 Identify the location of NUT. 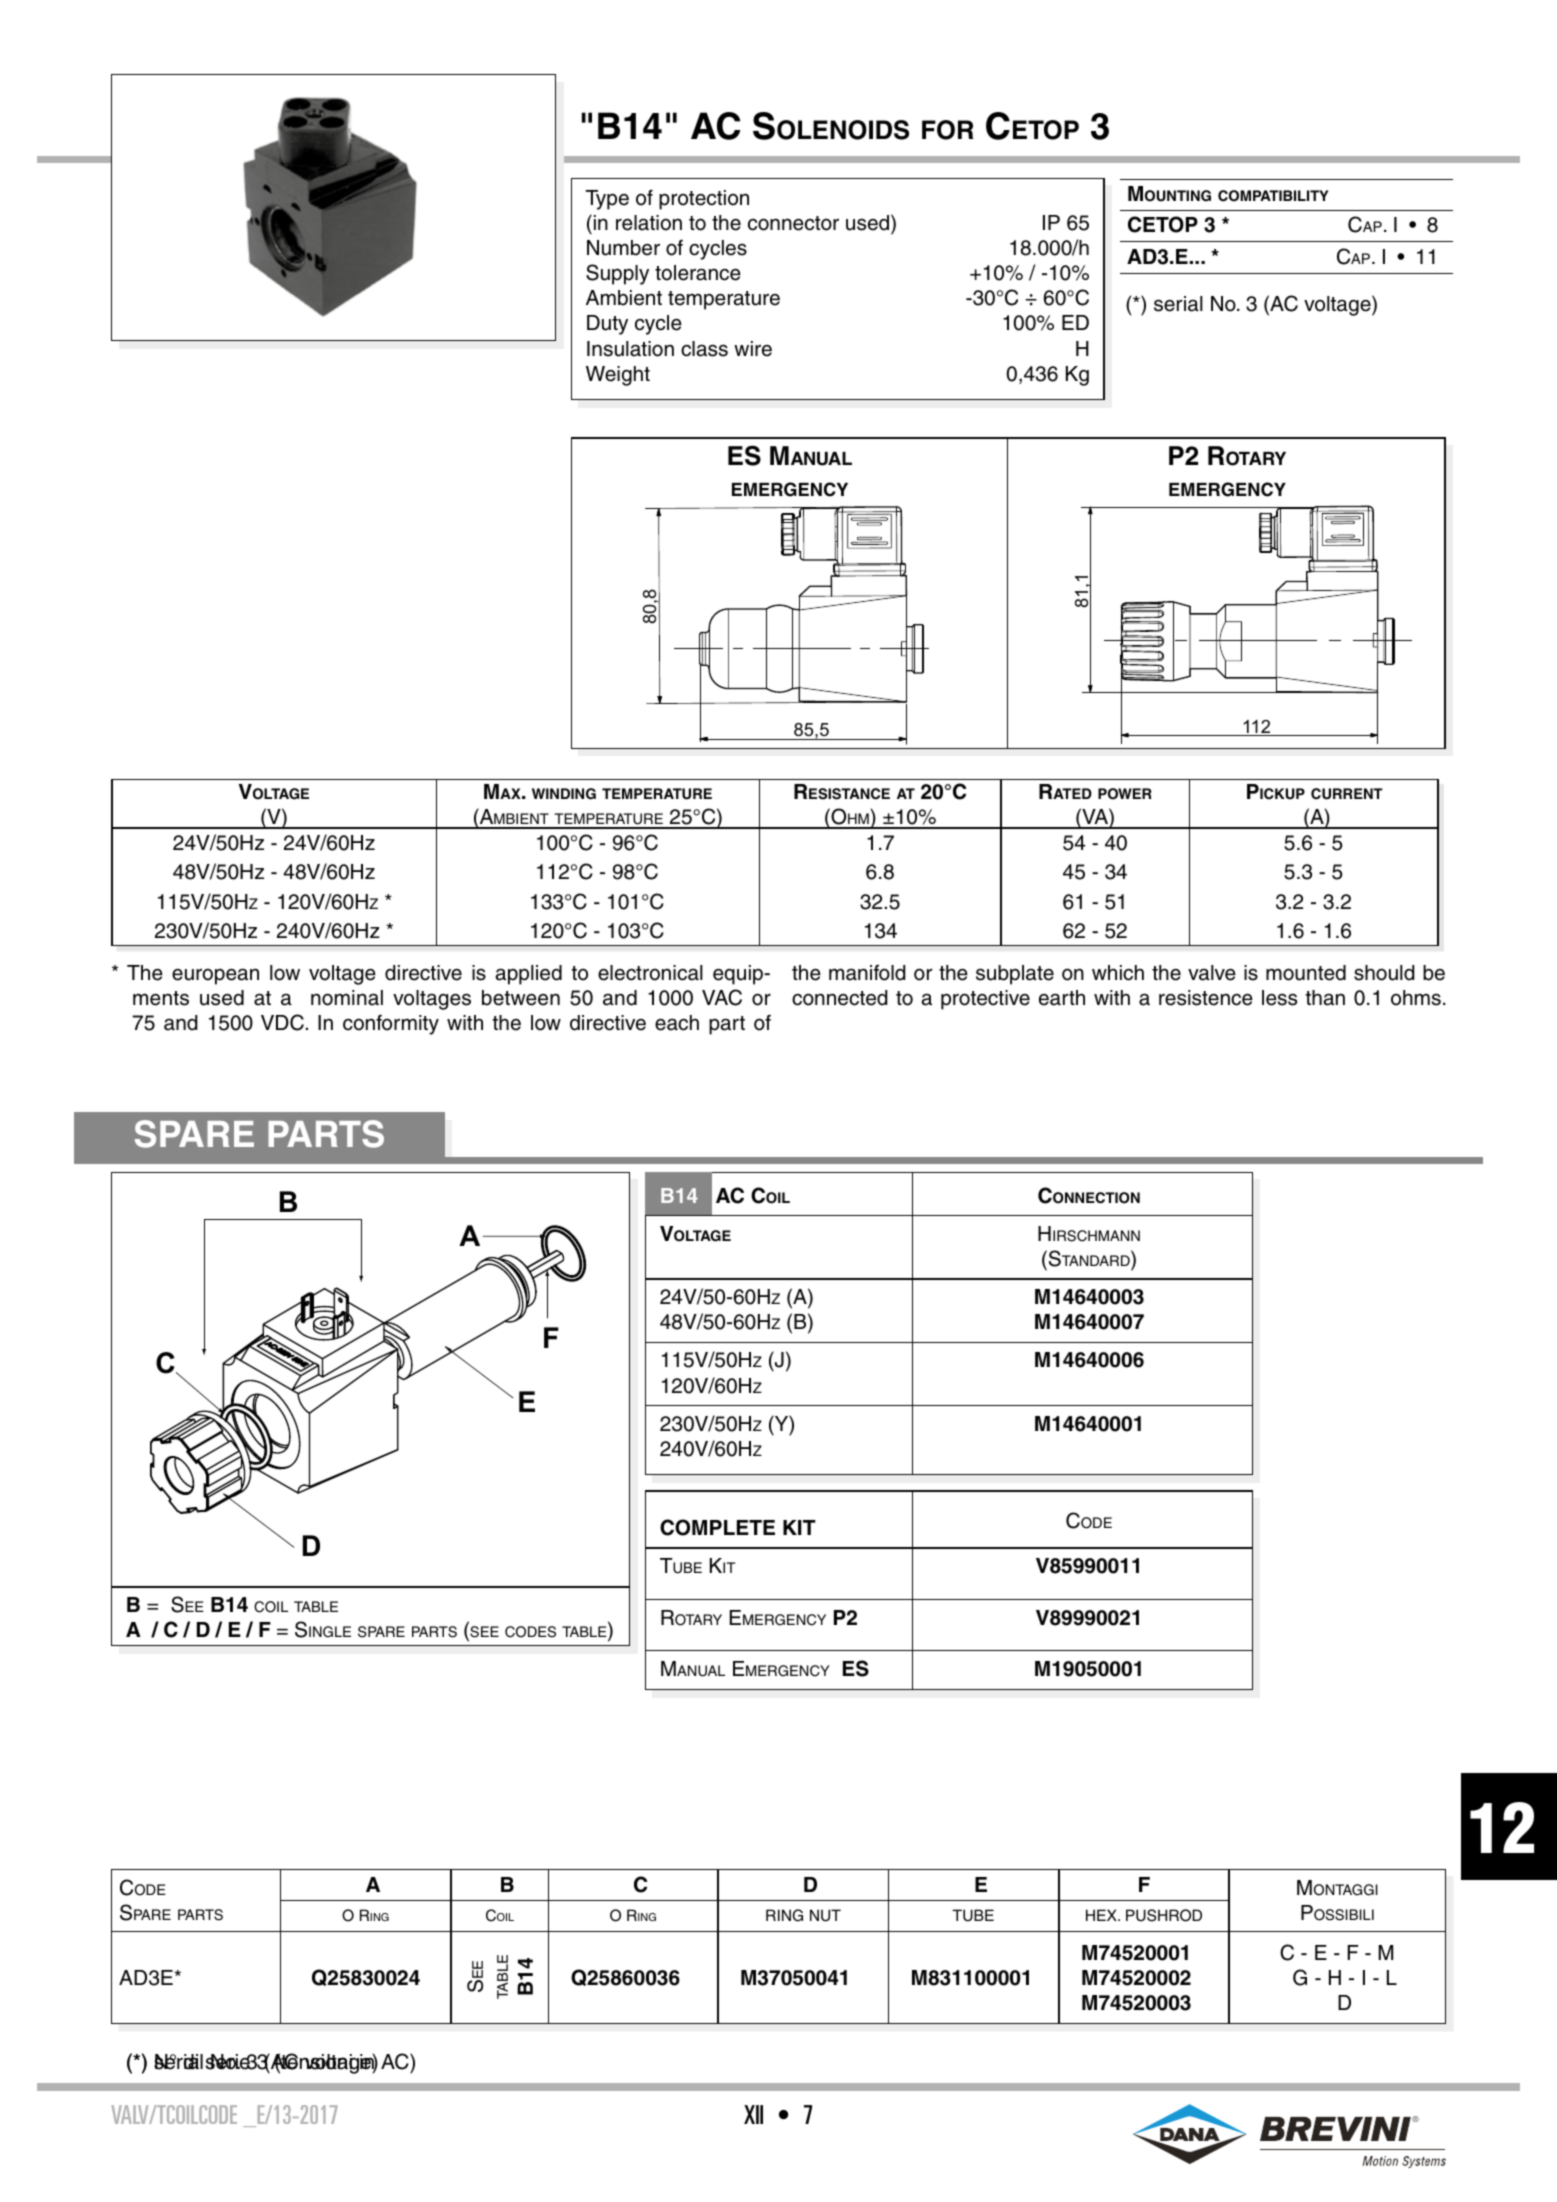
(825, 1915).
